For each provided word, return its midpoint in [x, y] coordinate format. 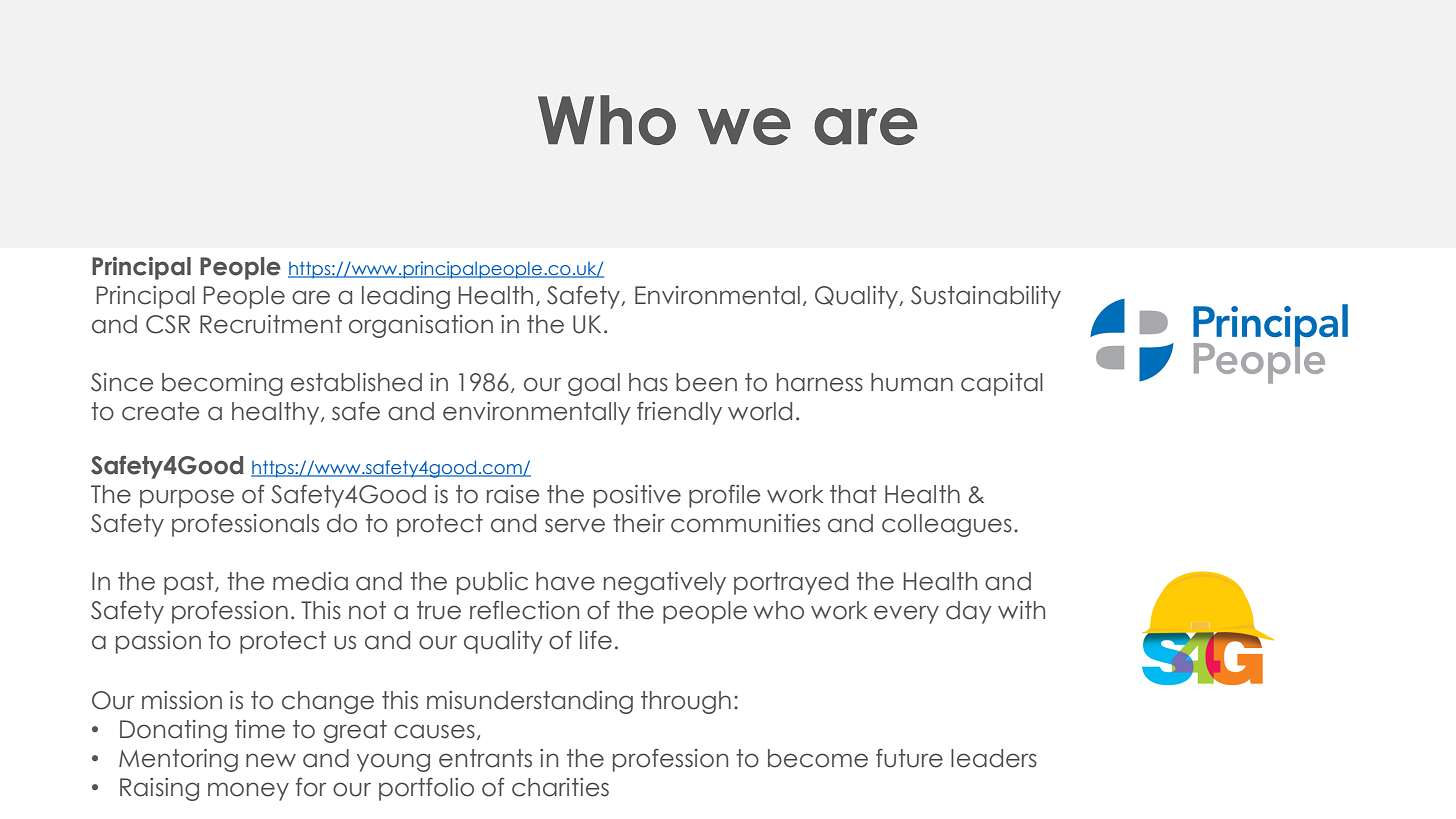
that [853, 494]
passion [158, 642]
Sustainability [986, 297]
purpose [187, 498]
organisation [421, 326]
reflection [524, 610]
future [909, 758]
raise [513, 494]
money [248, 791]
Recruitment [271, 324]
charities [560, 787]
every [906, 614]
